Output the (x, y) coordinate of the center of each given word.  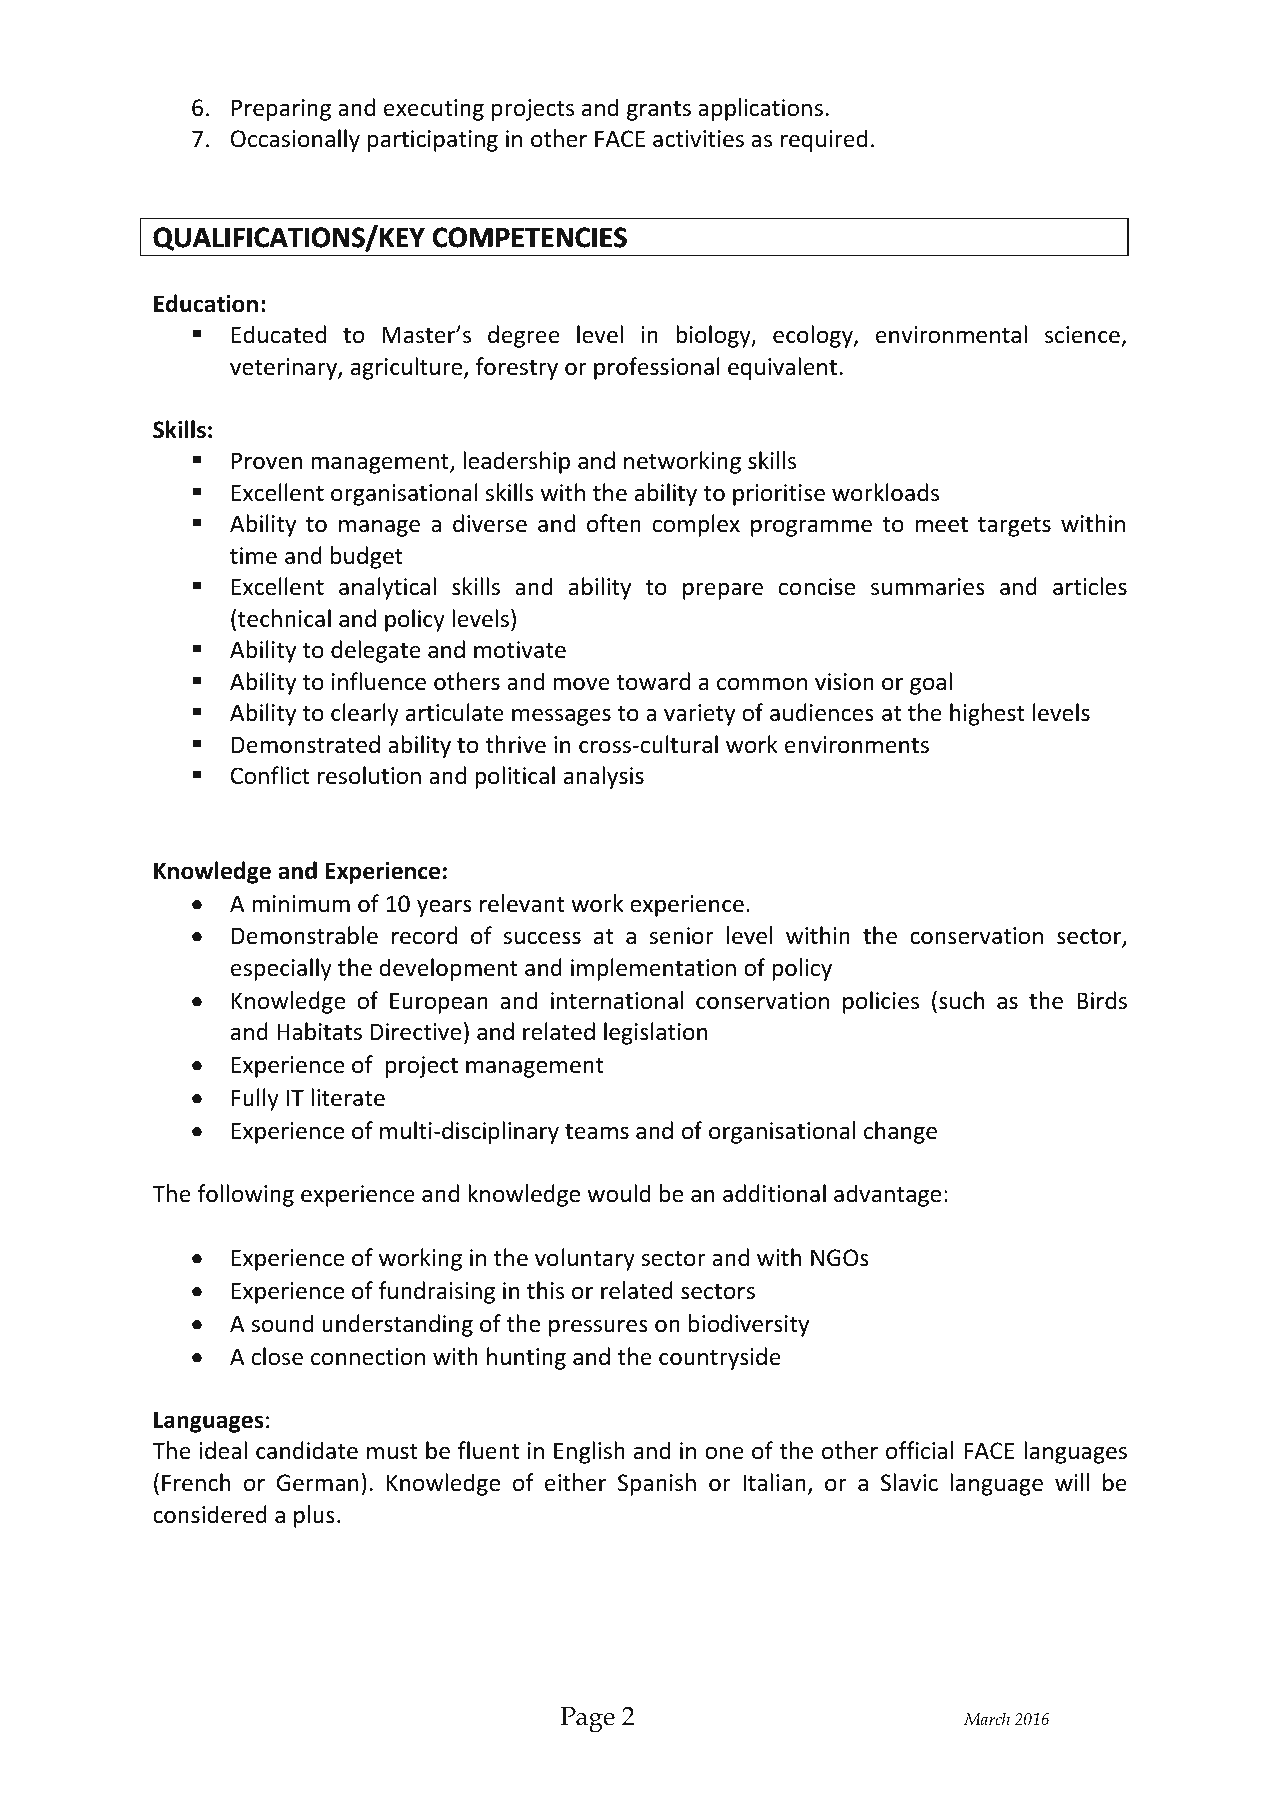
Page (588, 1720)
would (618, 1193)
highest (987, 714)
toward (653, 681)
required (824, 140)
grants (659, 111)
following (245, 1195)
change (900, 1132)
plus (314, 1516)
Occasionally (295, 140)
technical (284, 618)
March (987, 1718)
